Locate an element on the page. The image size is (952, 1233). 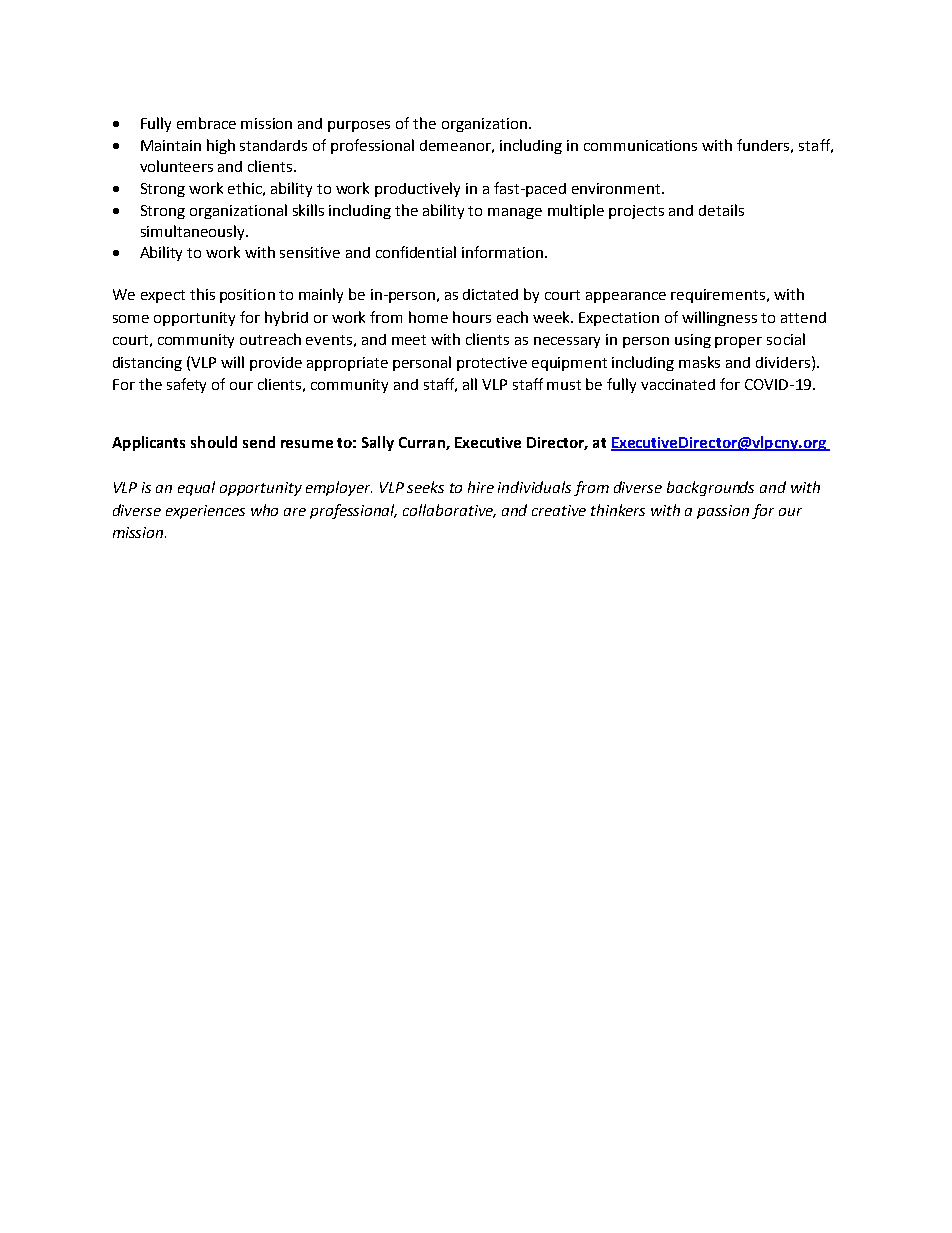
passion is located at coordinates (723, 512).
